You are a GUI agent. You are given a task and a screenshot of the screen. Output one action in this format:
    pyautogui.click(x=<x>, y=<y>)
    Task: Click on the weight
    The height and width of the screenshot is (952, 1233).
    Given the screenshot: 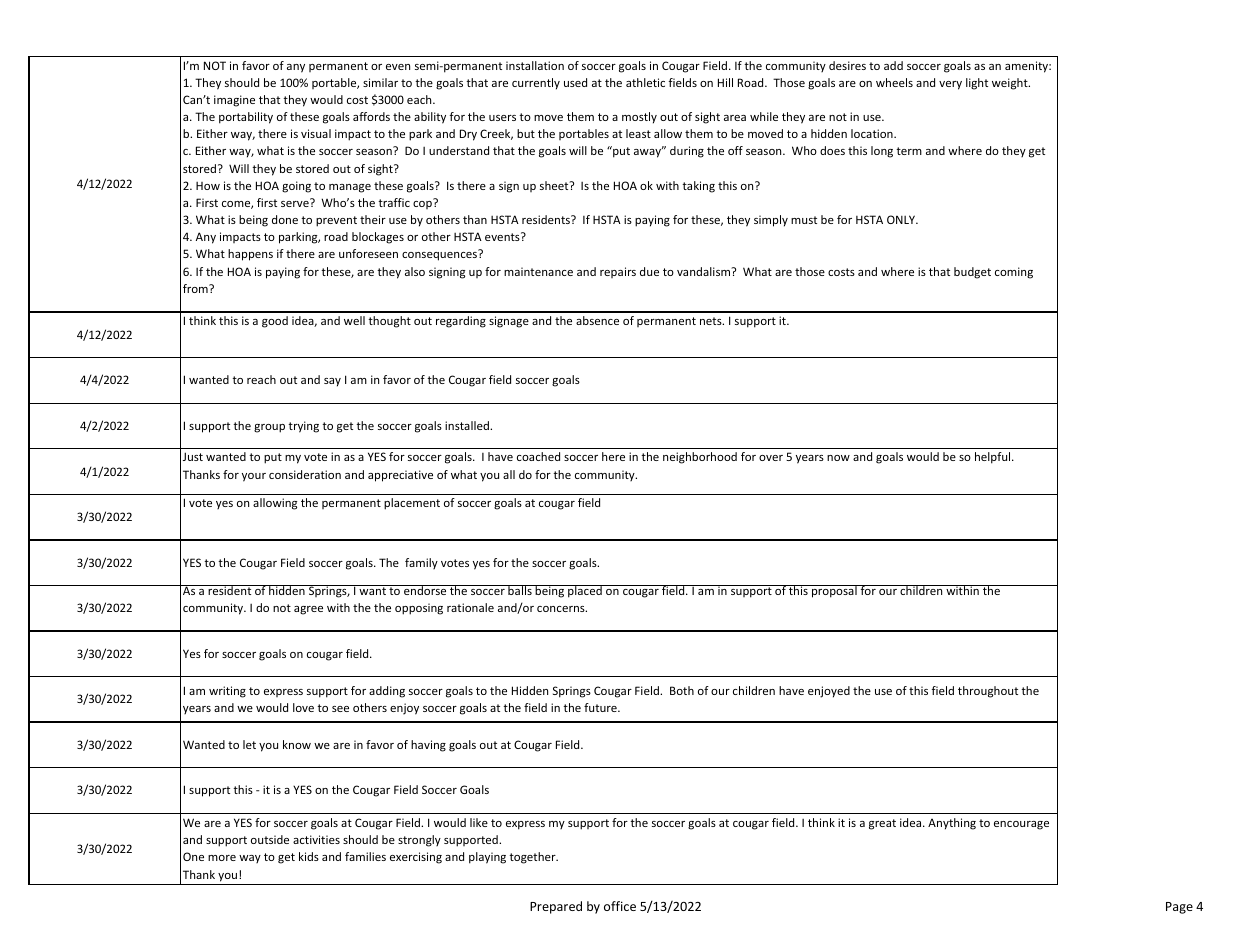 What is the action you would take?
    pyautogui.click(x=1011, y=84)
